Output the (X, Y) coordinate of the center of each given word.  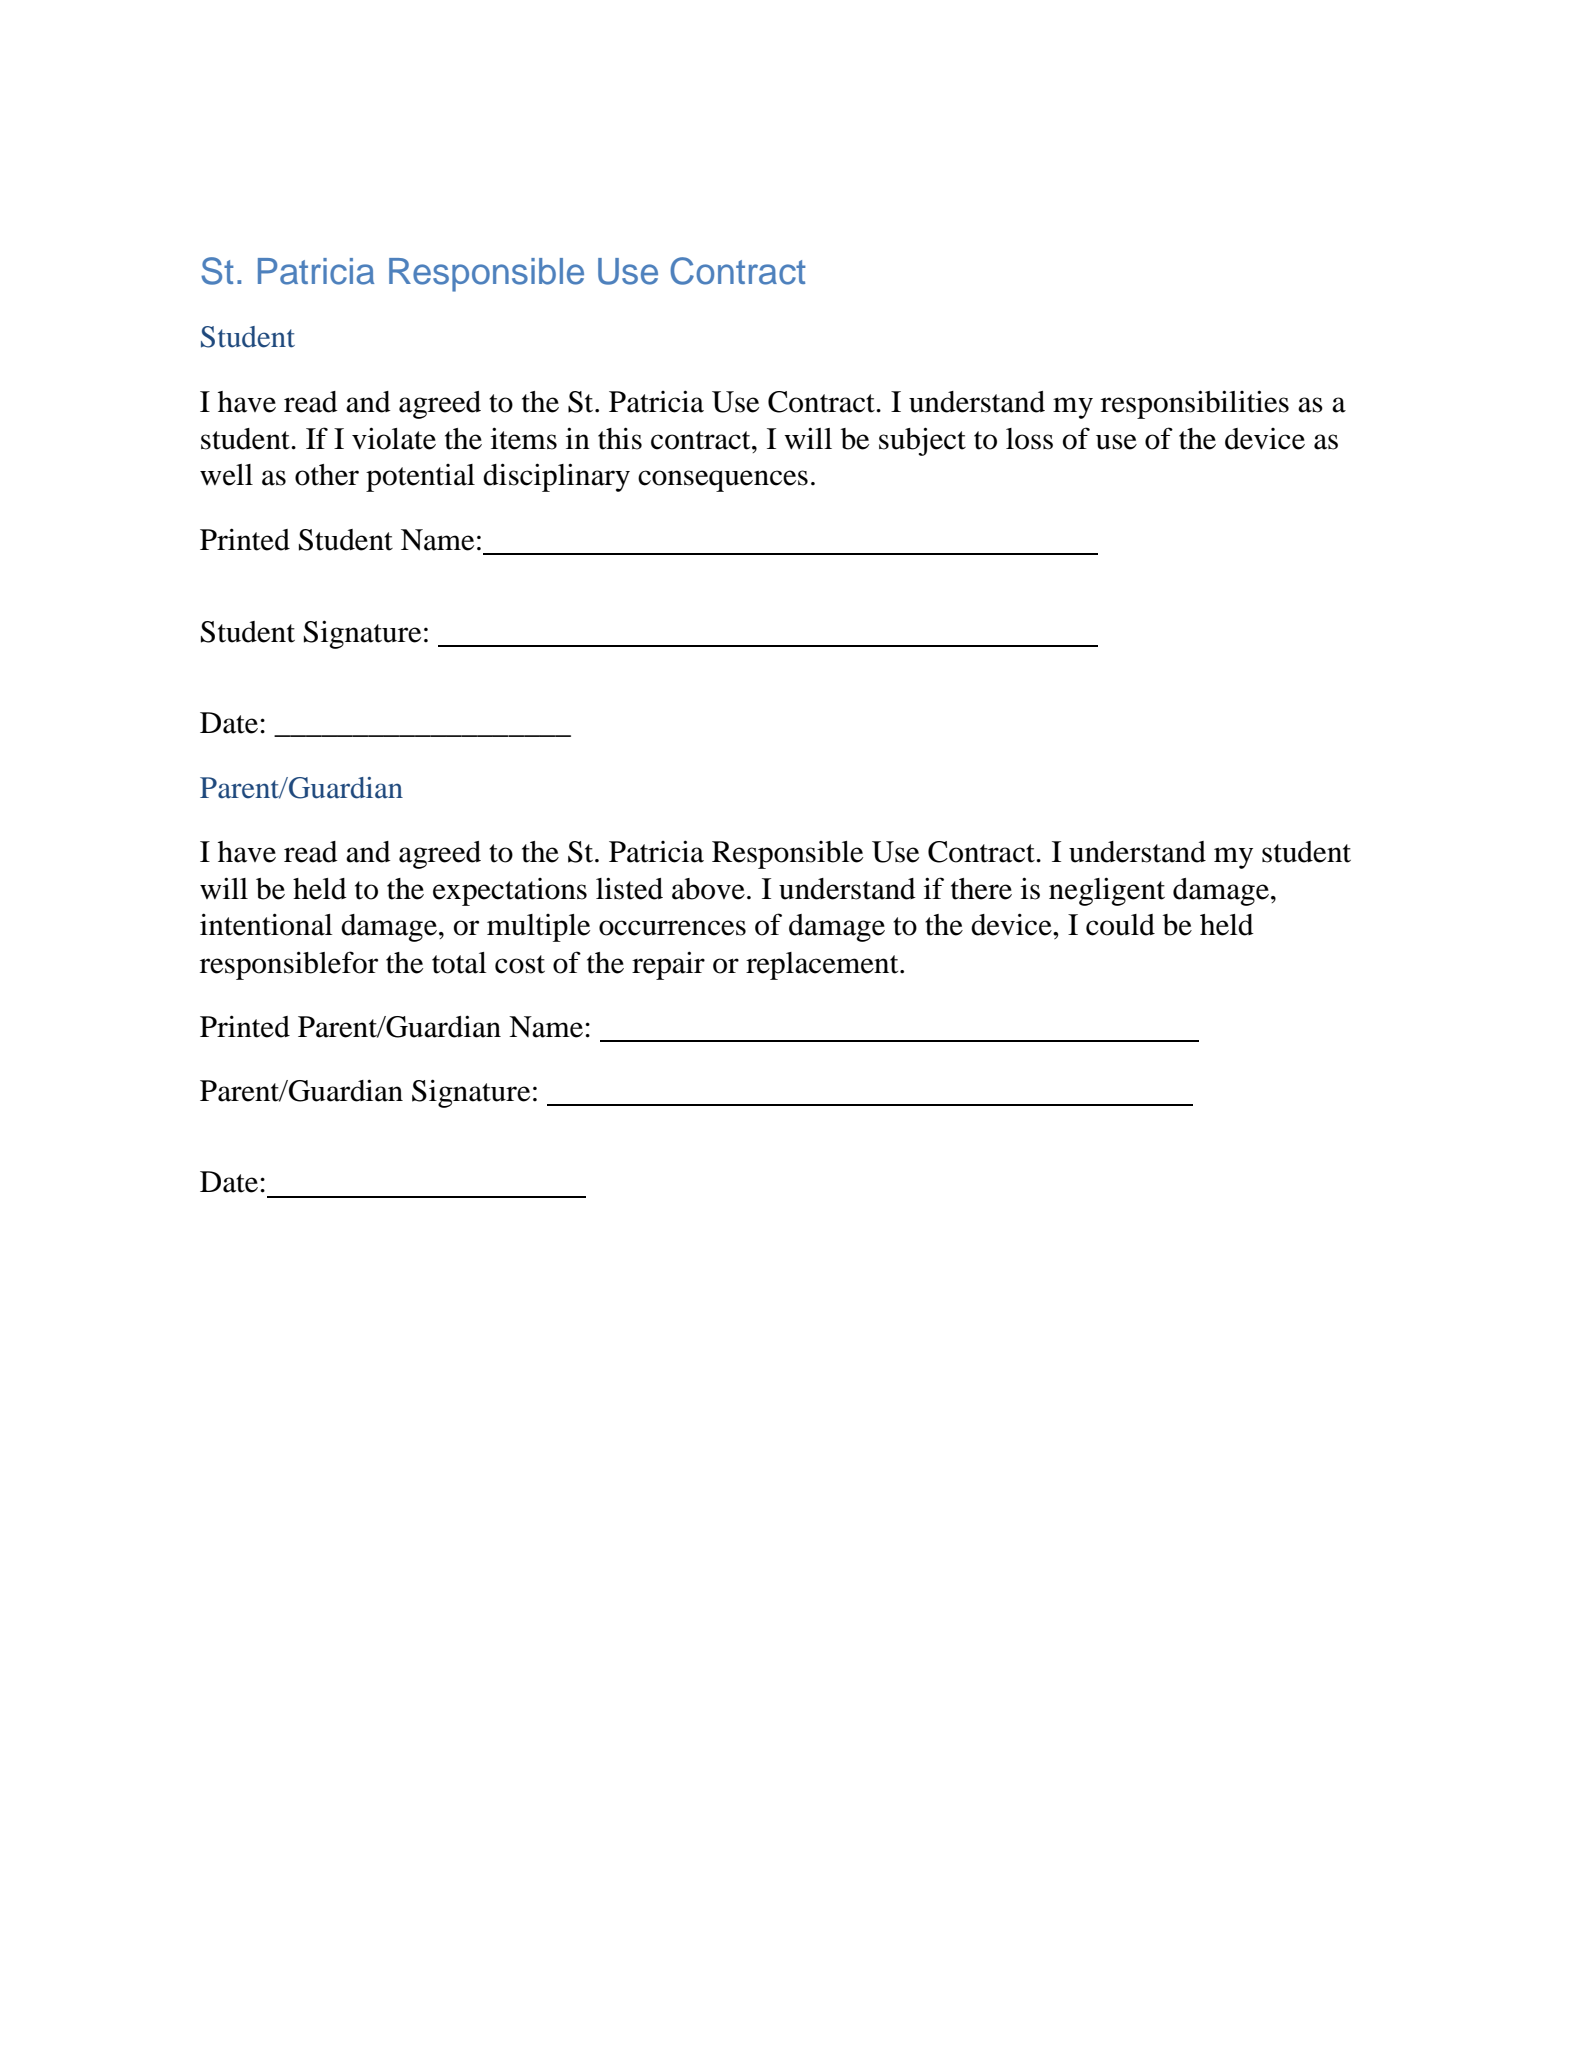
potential (420, 478)
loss (1029, 439)
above (708, 889)
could (1120, 925)
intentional (266, 924)
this (620, 438)
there (981, 889)
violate (394, 438)
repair (668, 965)
